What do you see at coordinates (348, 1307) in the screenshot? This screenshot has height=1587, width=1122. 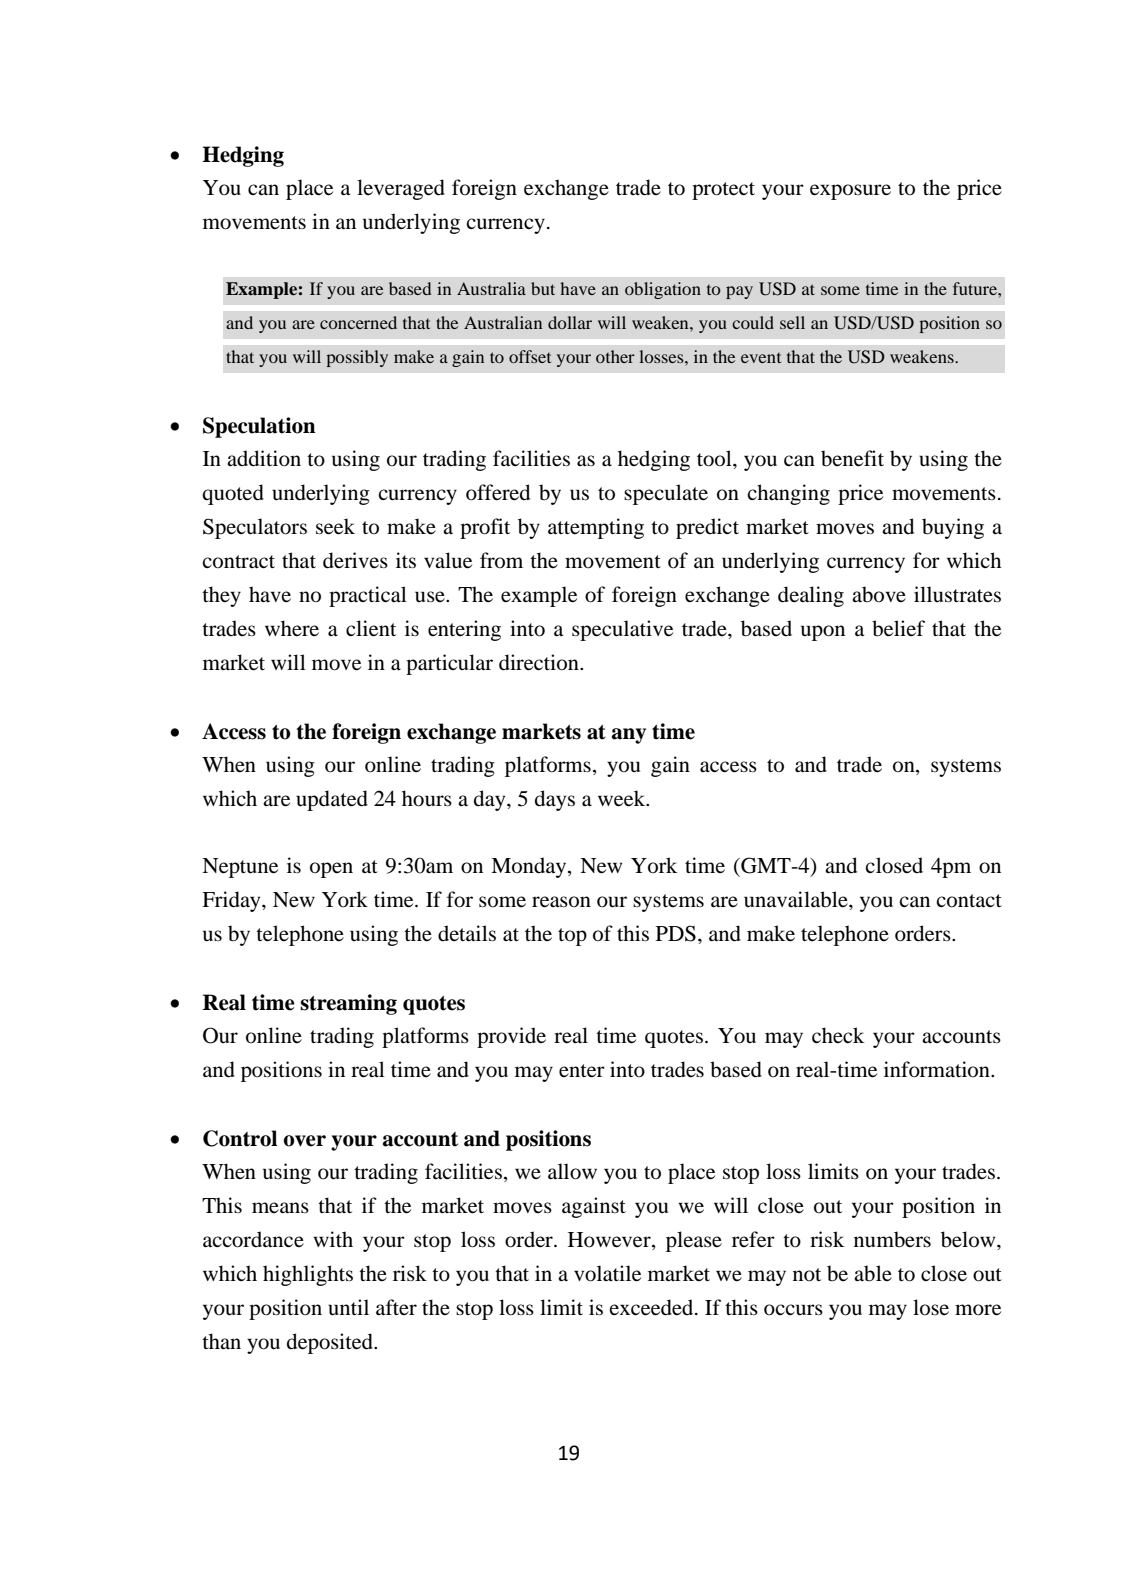 I see `until` at bounding box center [348, 1307].
